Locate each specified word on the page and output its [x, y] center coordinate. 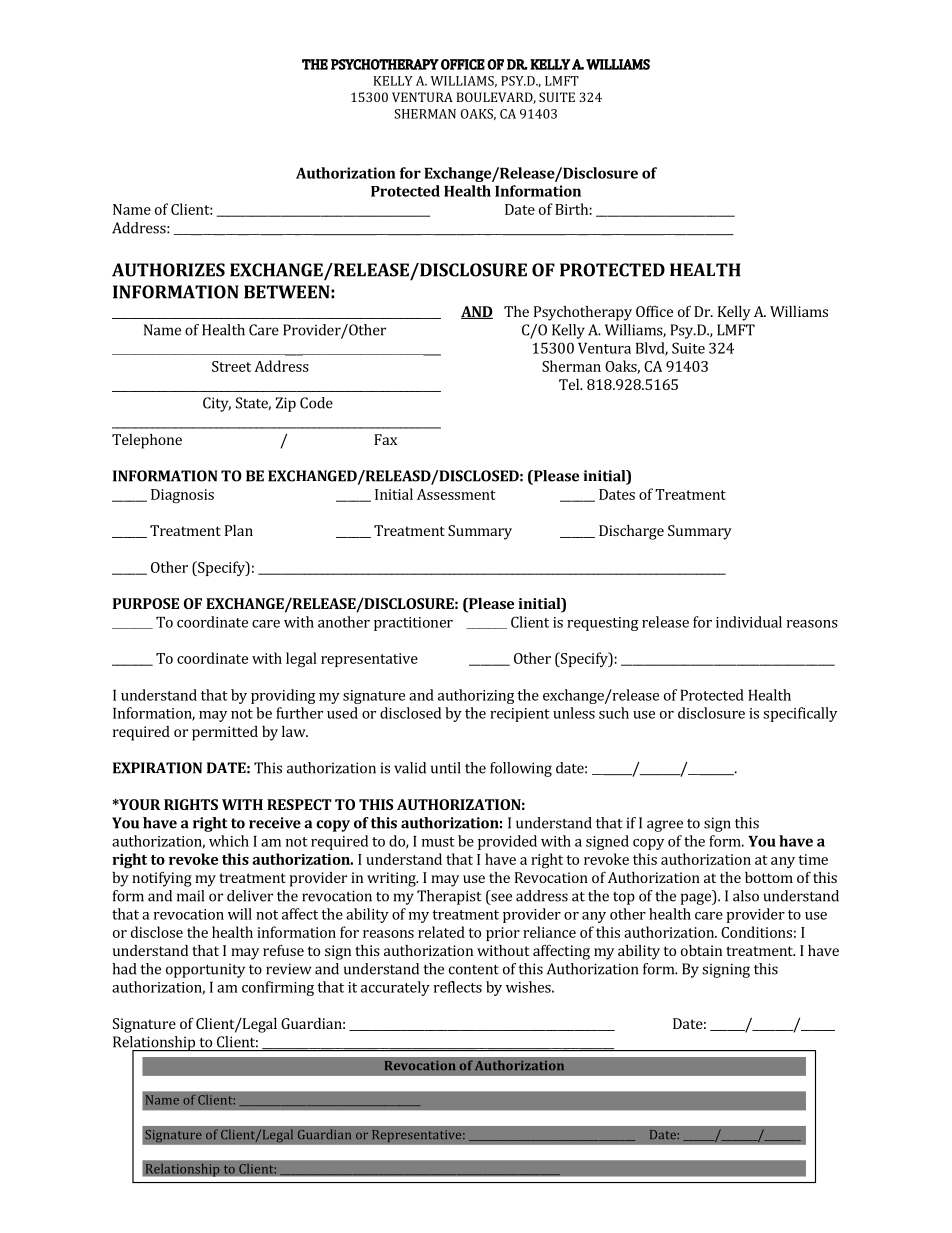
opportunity [205, 970]
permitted [225, 733]
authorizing [476, 696]
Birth [571, 209]
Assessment [456, 494]
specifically [800, 714]
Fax [385, 439]
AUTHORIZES [168, 270]
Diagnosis [182, 496]
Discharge [631, 532]
